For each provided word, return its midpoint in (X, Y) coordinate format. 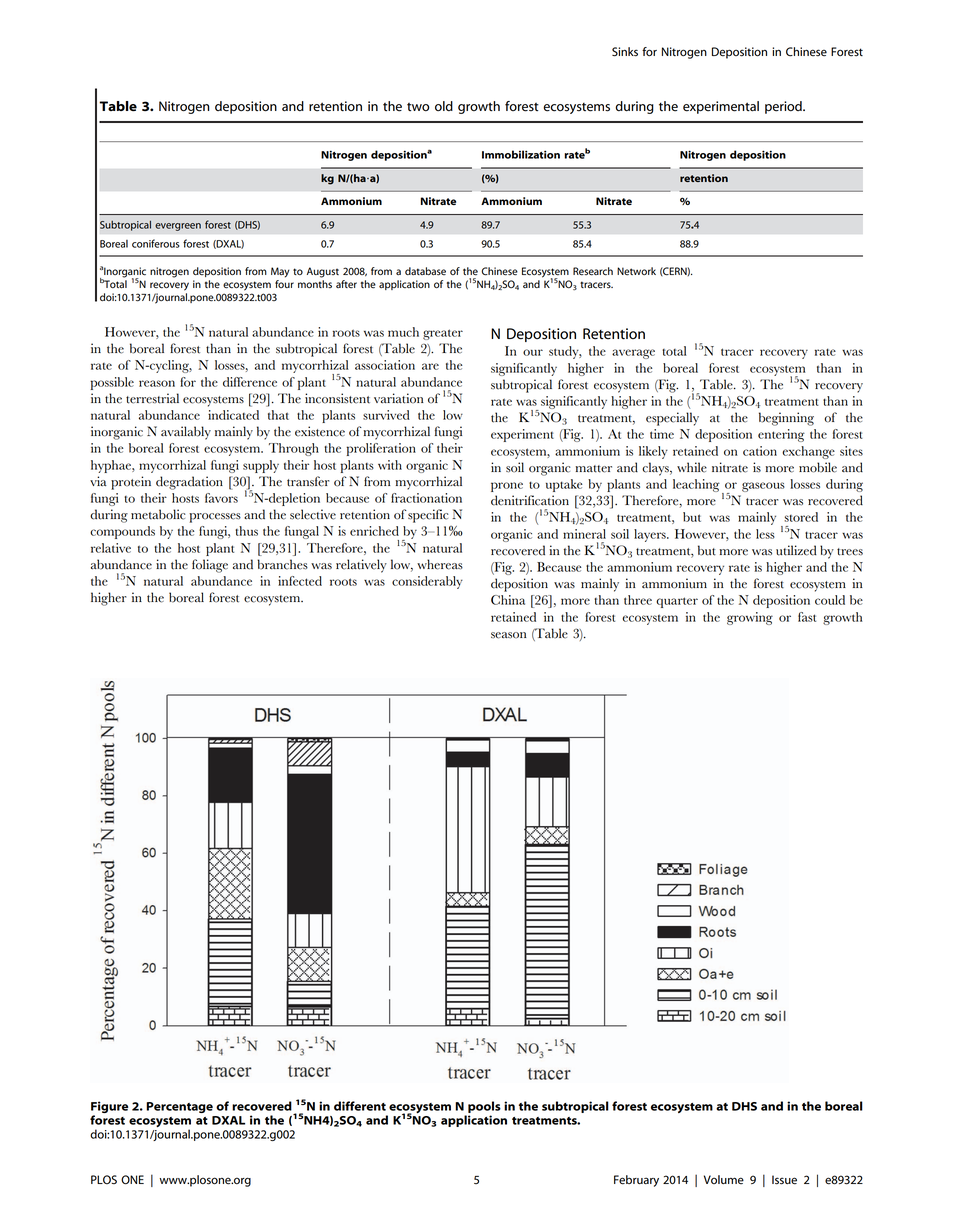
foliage (210, 566)
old (444, 106)
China (508, 600)
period (784, 107)
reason (157, 383)
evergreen (178, 227)
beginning (786, 419)
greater (443, 334)
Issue (784, 1180)
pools (484, 1107)
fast (807, 617)
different (360, 1106)
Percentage (179, 1107)
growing (750, 618)
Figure (109, 1108)
